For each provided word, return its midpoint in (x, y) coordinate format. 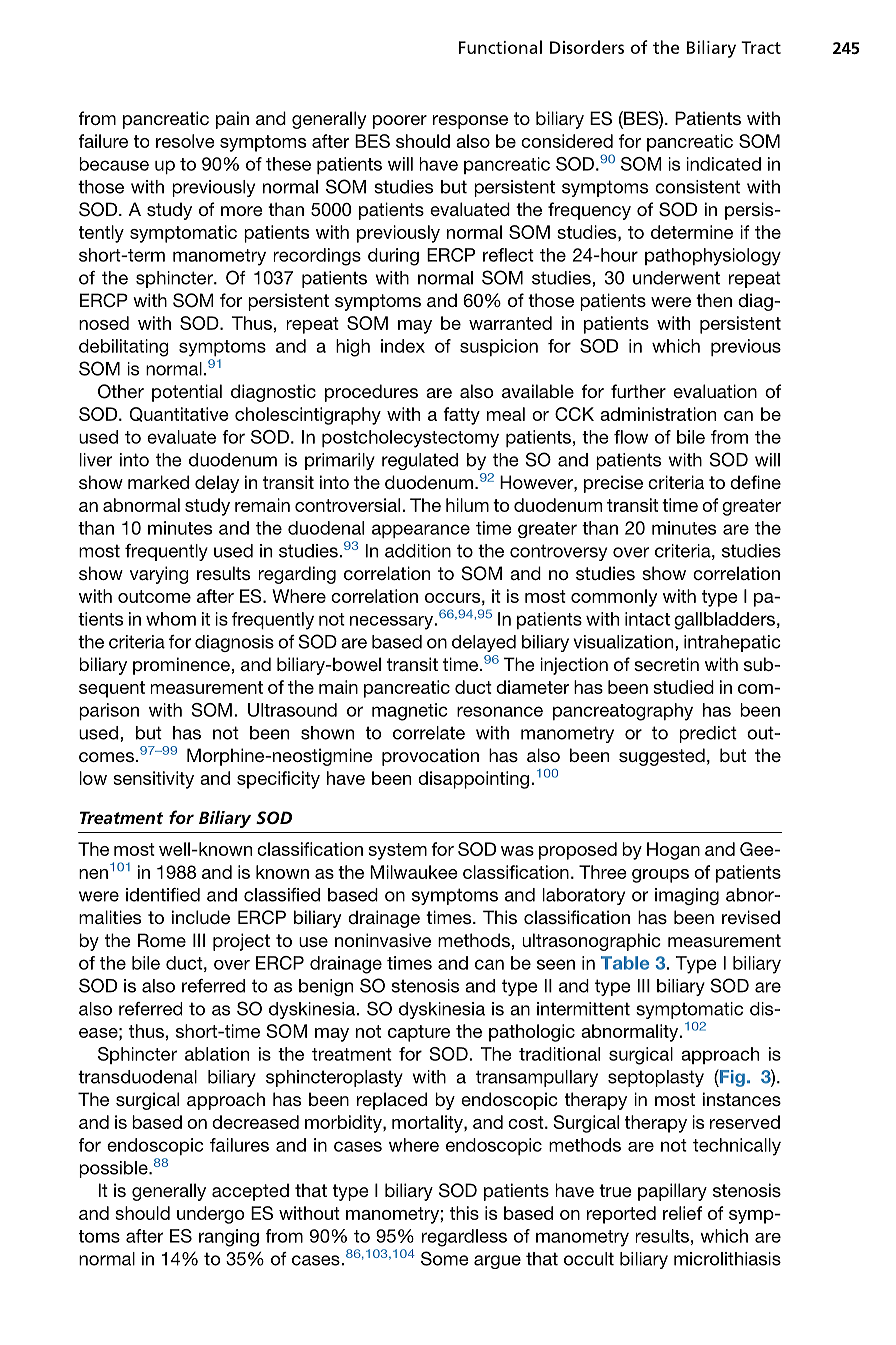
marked (158, 482)
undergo (210, 1215)
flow (631, 437)
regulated (420, 461)
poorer (400, 122)
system (397, 851)
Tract (761, 47)
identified (163, 895)
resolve (185, 141)
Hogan (673, 851)
